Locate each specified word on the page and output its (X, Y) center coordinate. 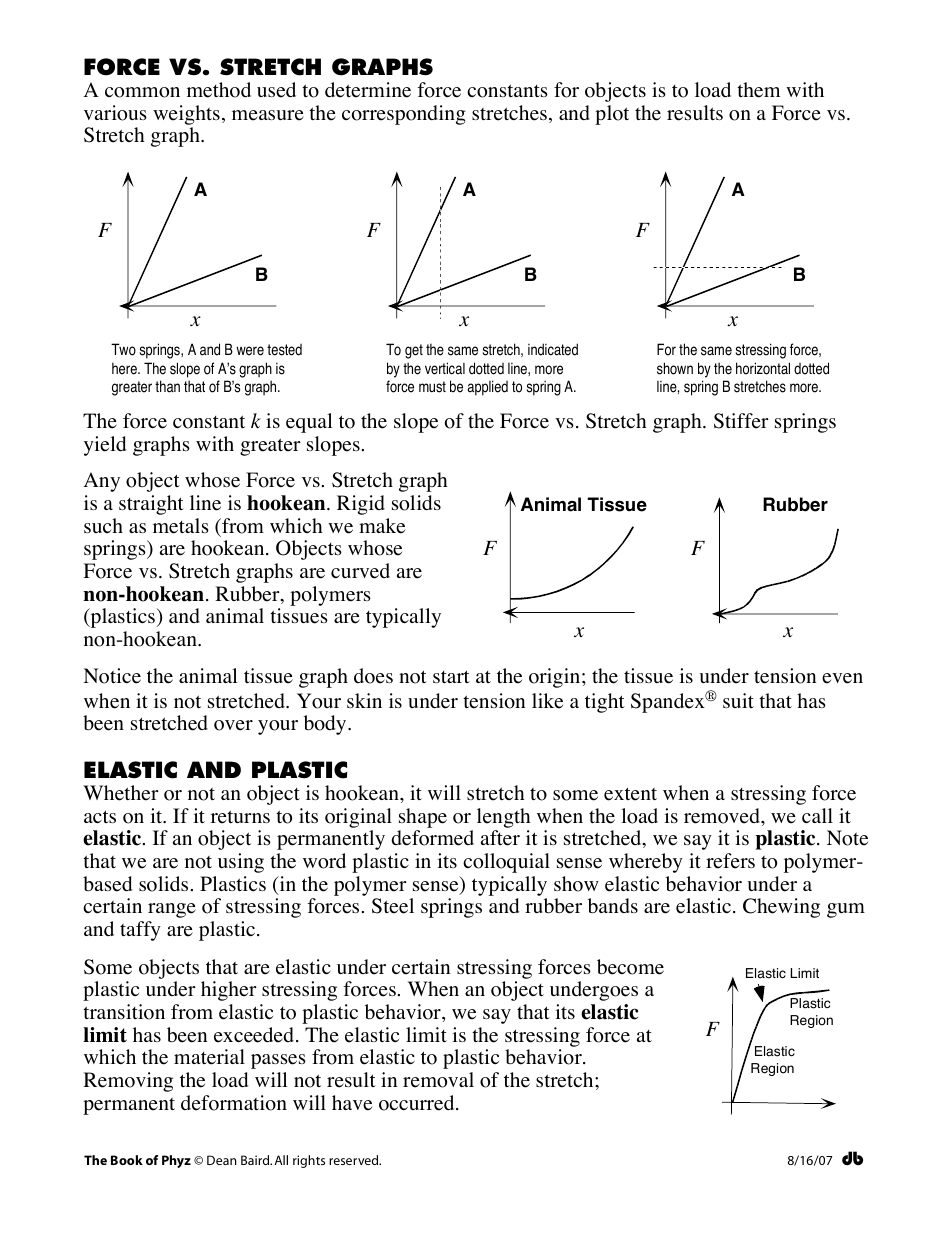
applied (488, 388)
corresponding (404, 115)
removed (723, 816)
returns (240, 817)
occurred (418, 1103)
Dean (222, 1160)
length (504, 819)
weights (186, 115)
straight (151, 505)
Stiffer (741, 421)
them (758, 90)
